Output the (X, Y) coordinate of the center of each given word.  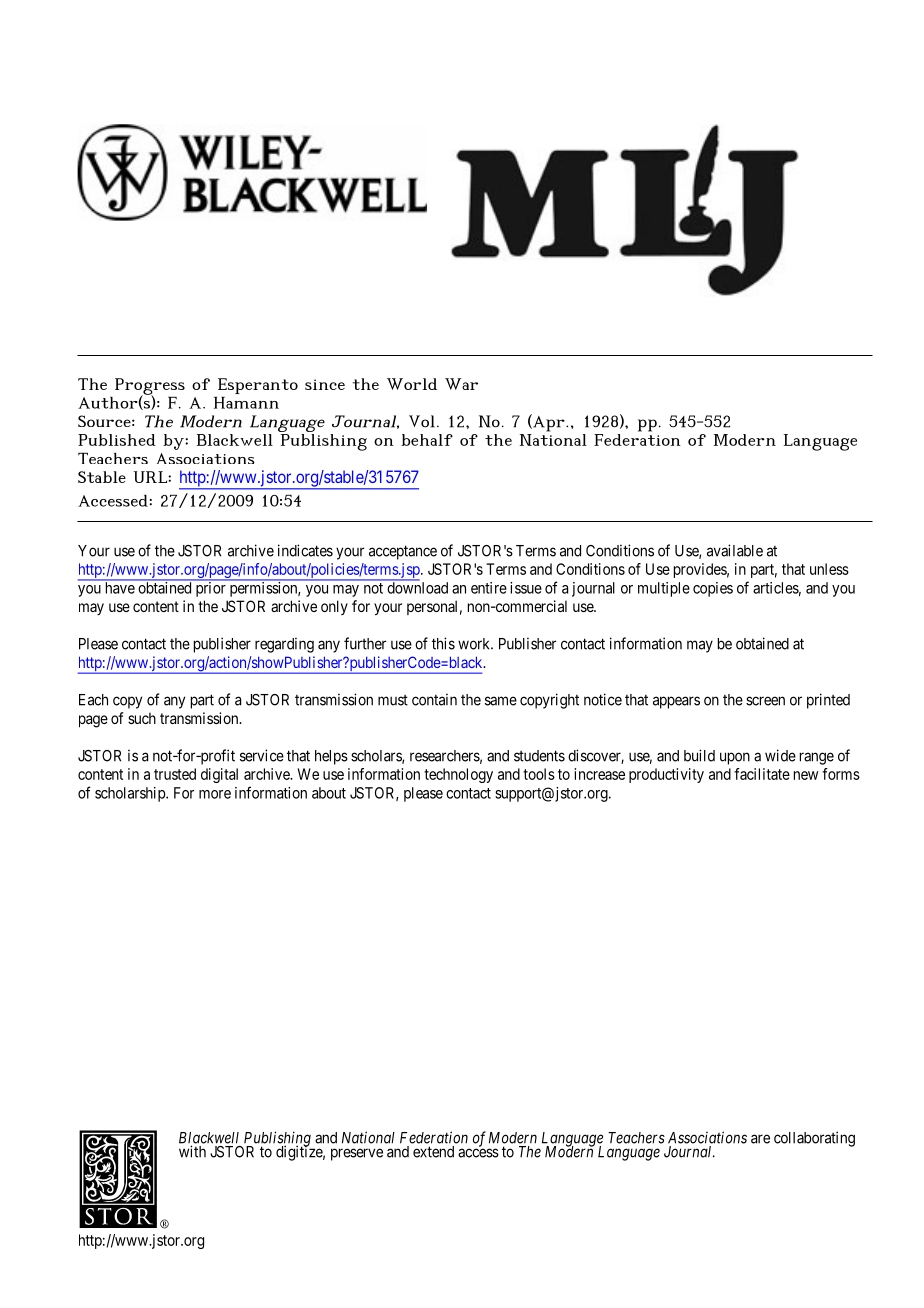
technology (458, 775)
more (215, 794)
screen (765, 701)
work (475, 644)
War (461, 384)
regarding (284, 645)
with (192, 1151)
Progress (150, 387)
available (735, 550)
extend (433, 1152)
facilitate (762, 774)
